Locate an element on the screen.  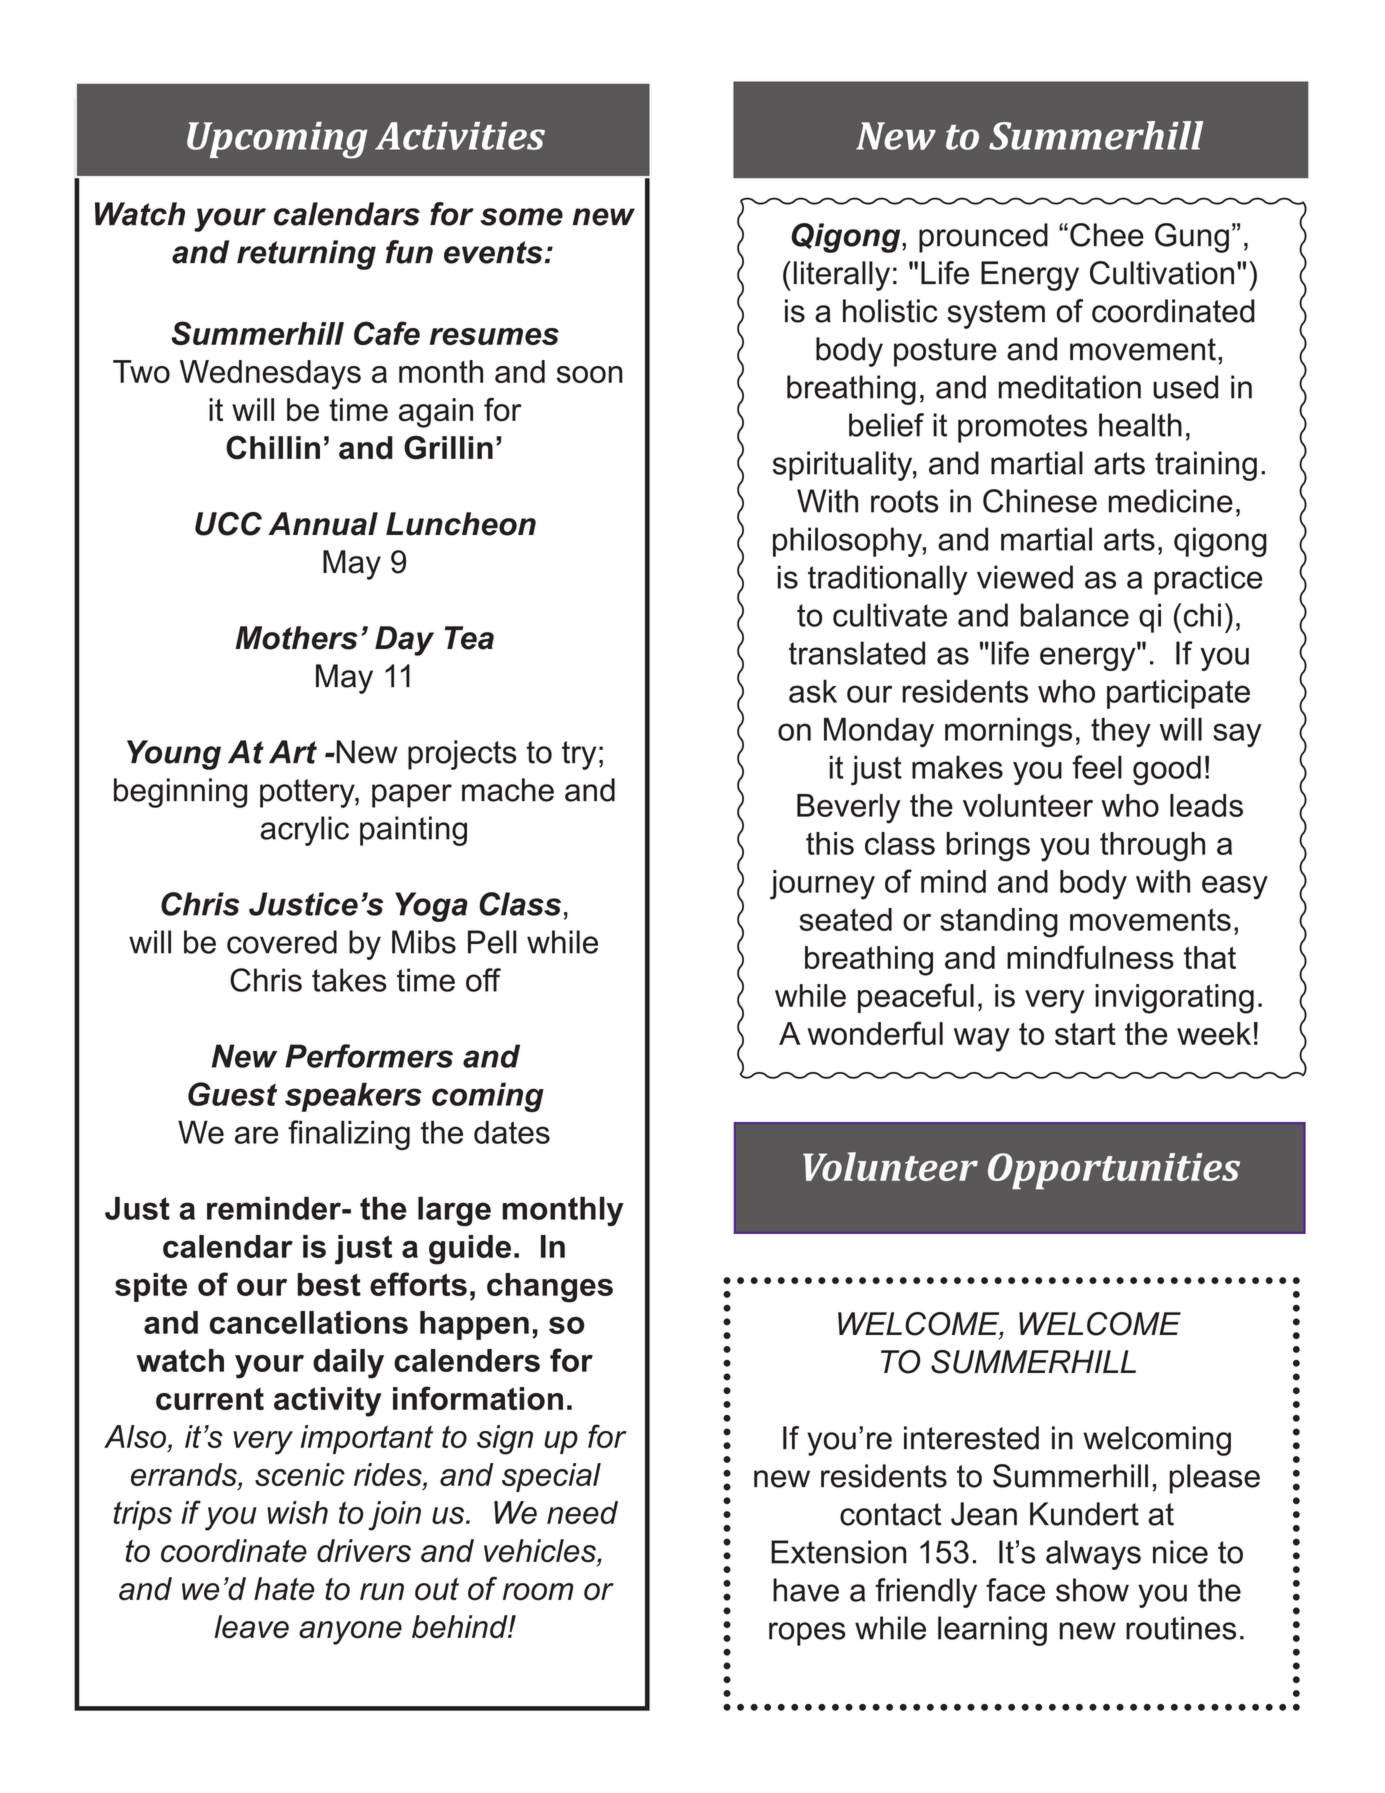
returning is located at coordinates (306, 255).
